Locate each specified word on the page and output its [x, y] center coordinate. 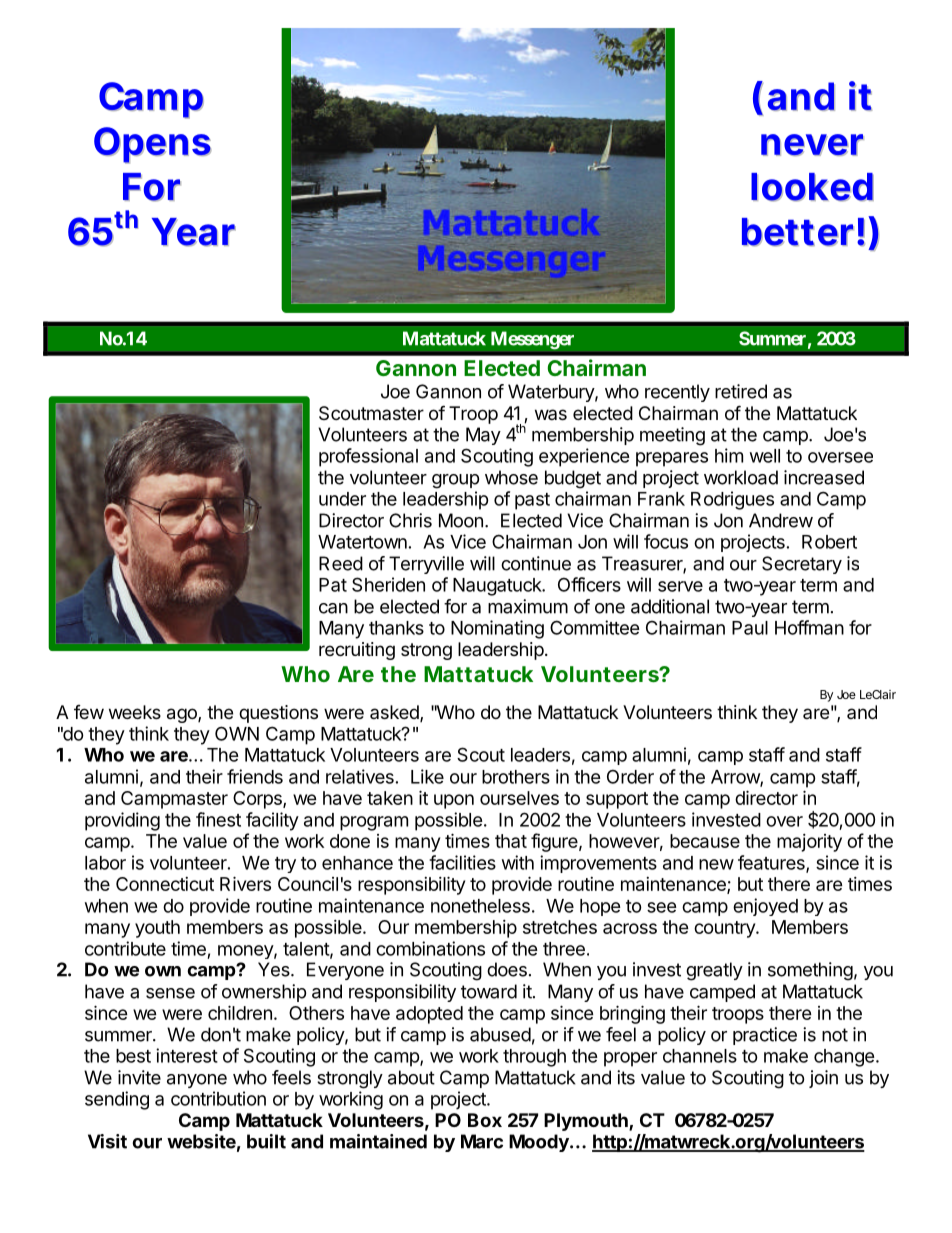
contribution [218, 1098]
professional [368, 457]
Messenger [532, 340]
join [823, 1079]
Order [630, 776]
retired [741, 391]
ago [183, 715]
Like [427, 776]
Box [485, 1120]
